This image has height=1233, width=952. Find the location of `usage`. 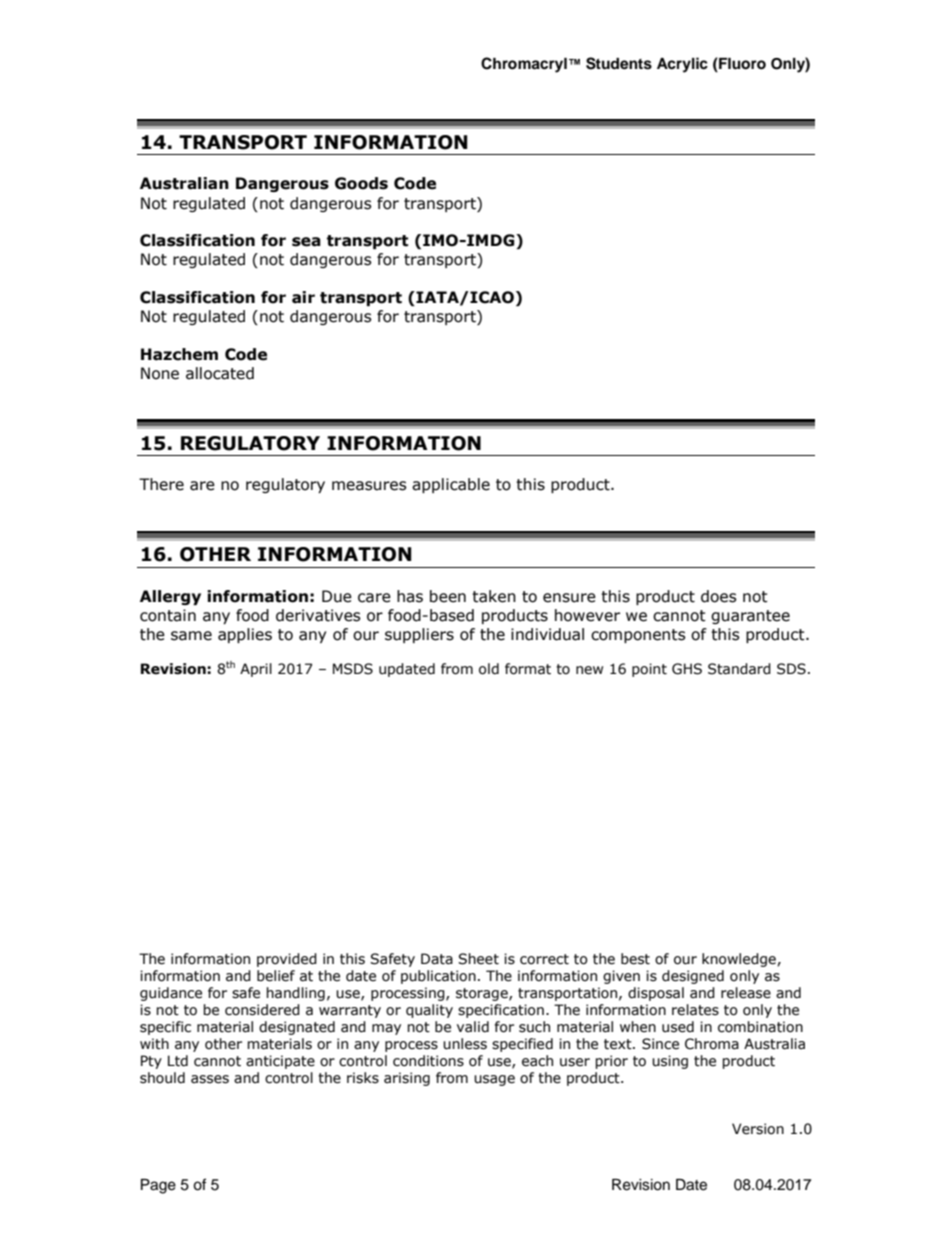

usage is located at coordinates (494, 1080).
